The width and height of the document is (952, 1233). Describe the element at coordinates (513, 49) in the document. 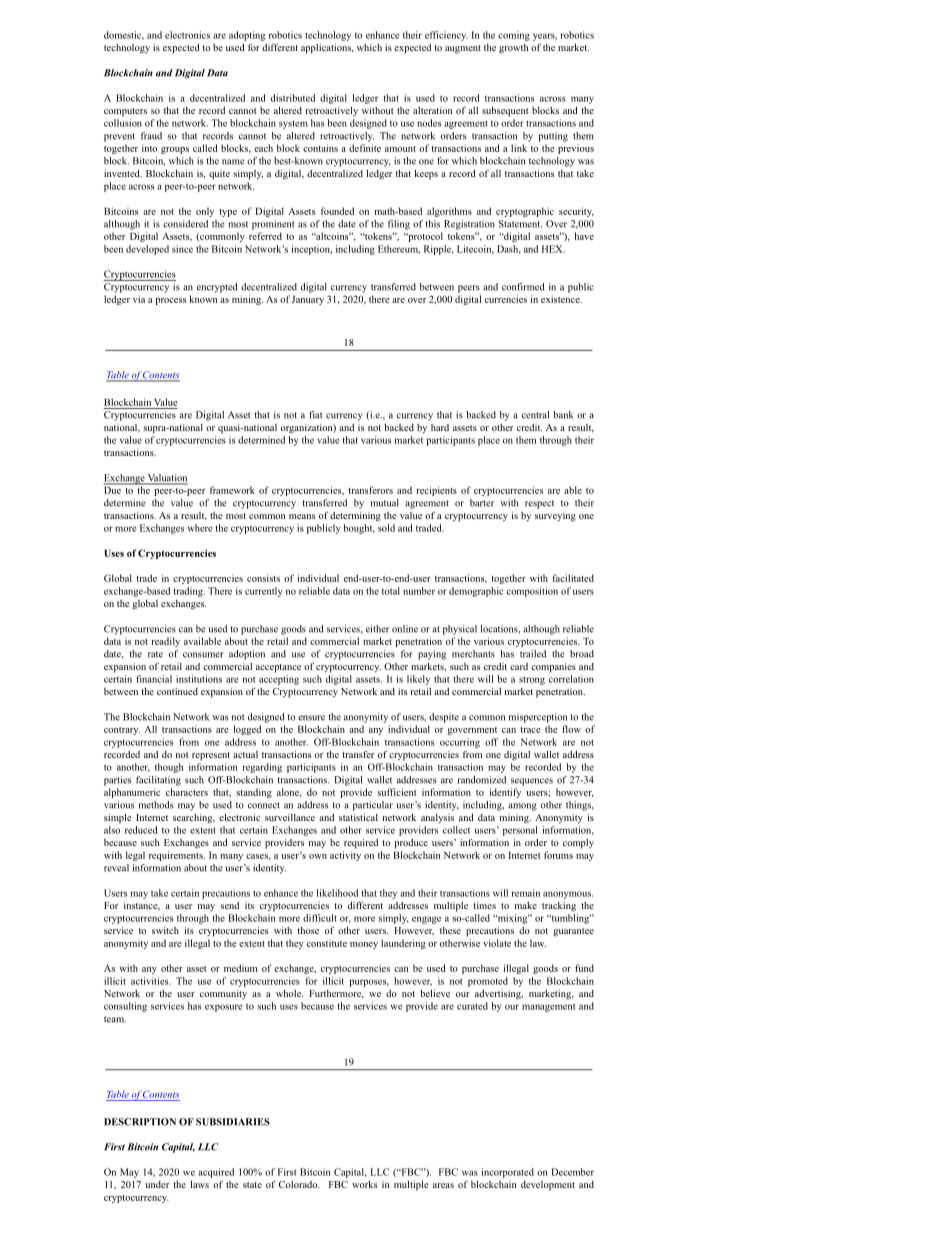

I see `growth` at that location.
